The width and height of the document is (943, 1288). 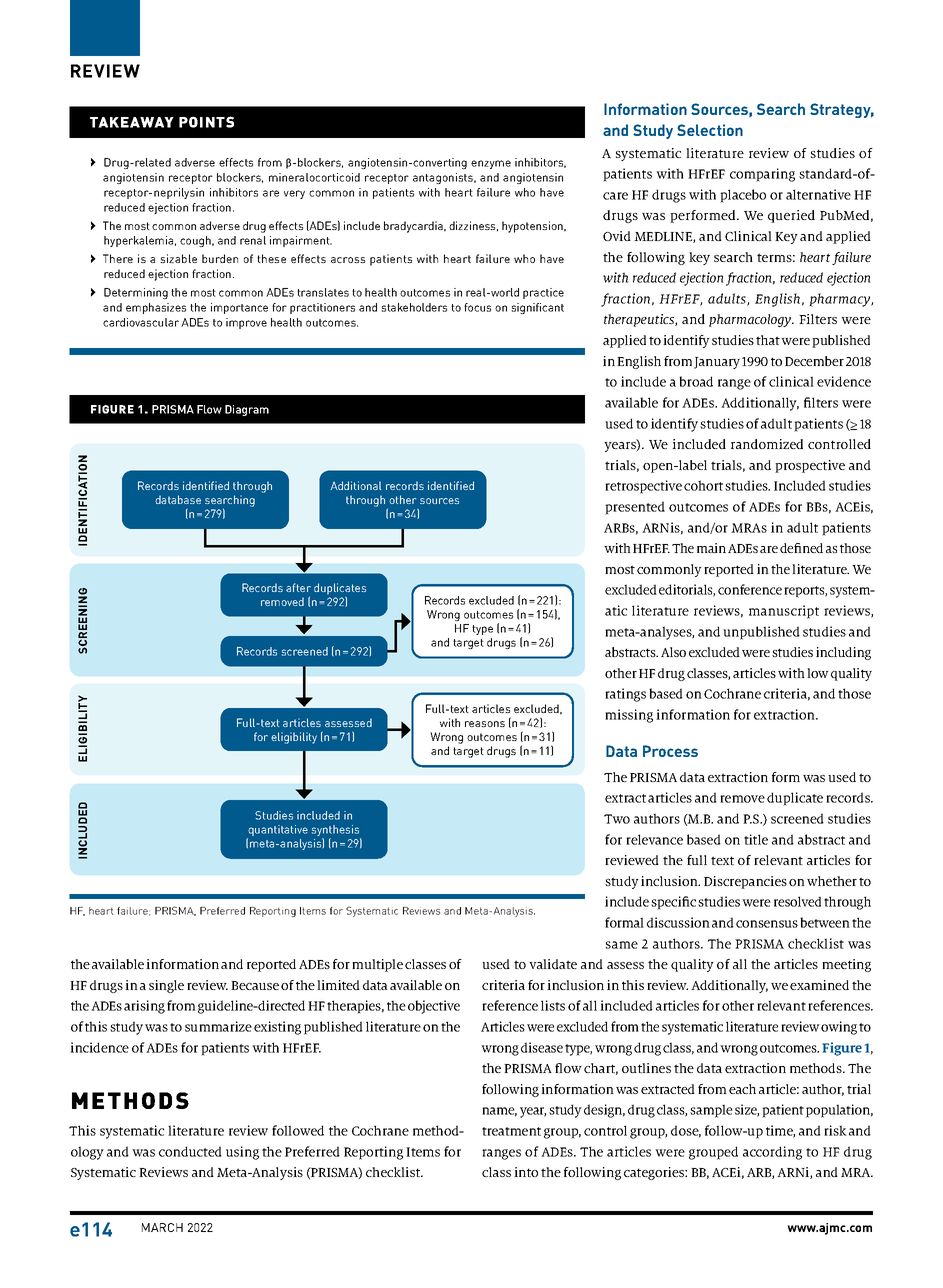 I want to click on objective, so click(x=434, y=1007).
